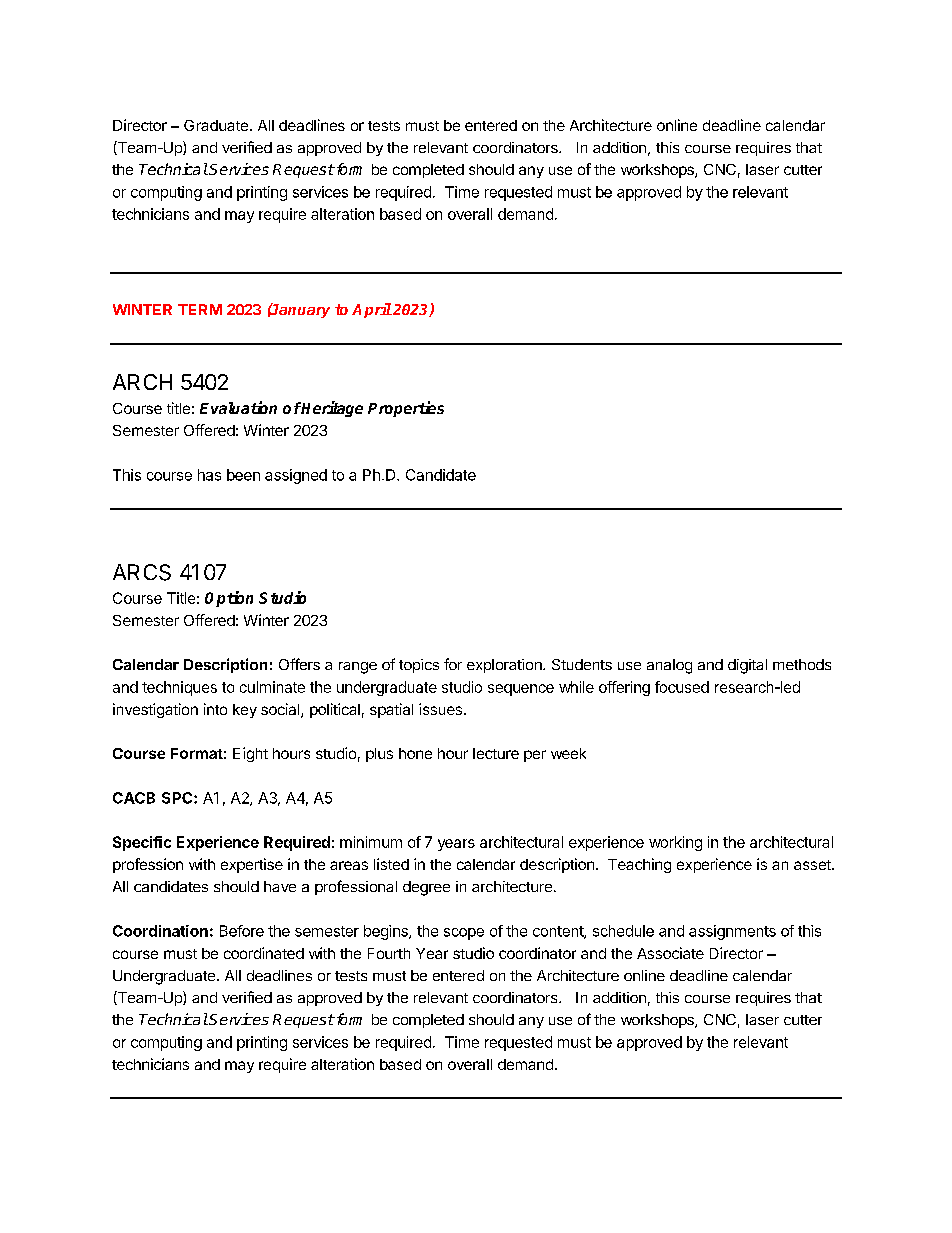 The image size is (952, 1233). Describe the element at coordinates (331, 409) in the image. I see `Heritage` at that location.
